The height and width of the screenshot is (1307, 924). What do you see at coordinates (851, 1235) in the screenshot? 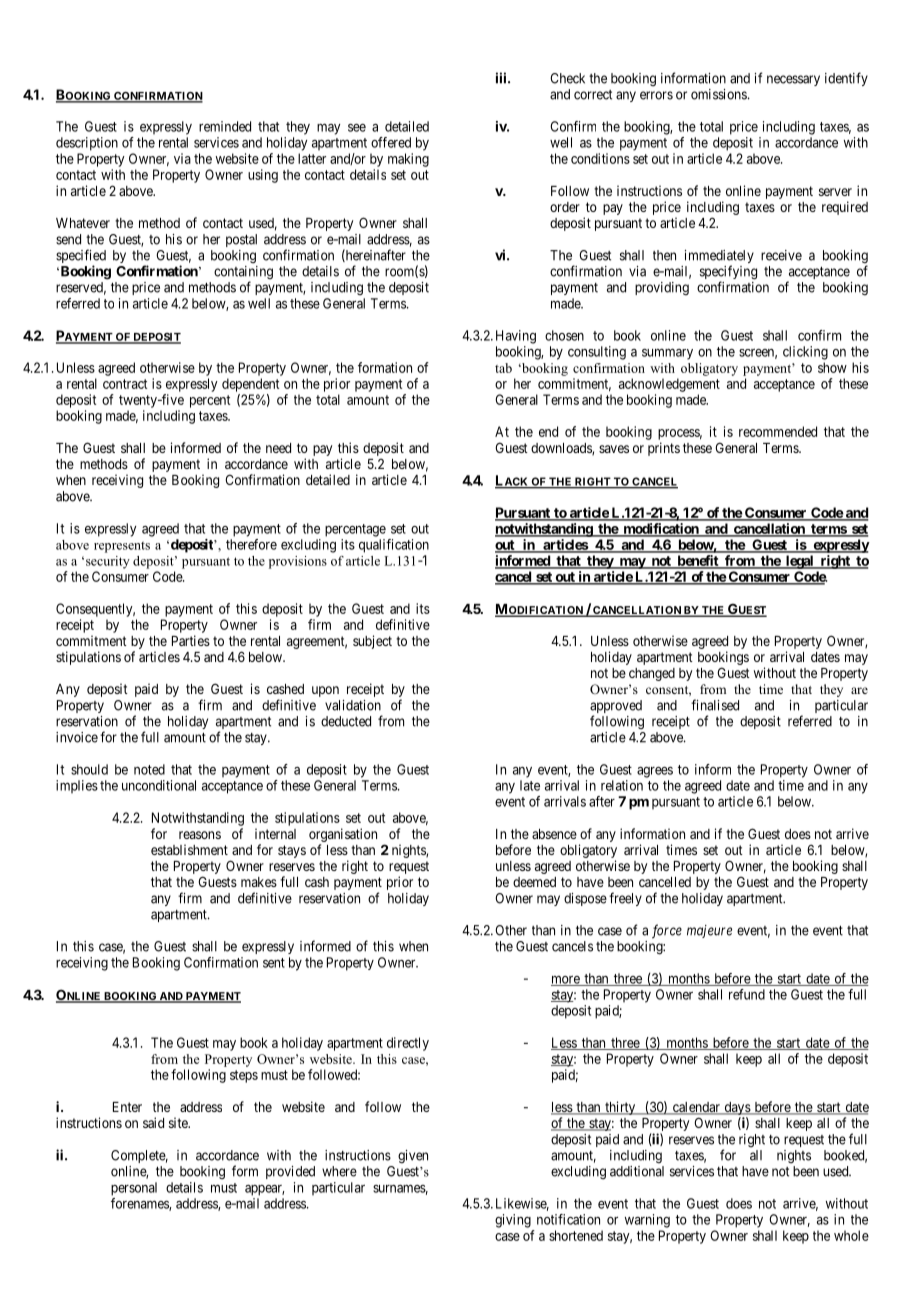
I see `whole` at bounding box center [851, 1235].
